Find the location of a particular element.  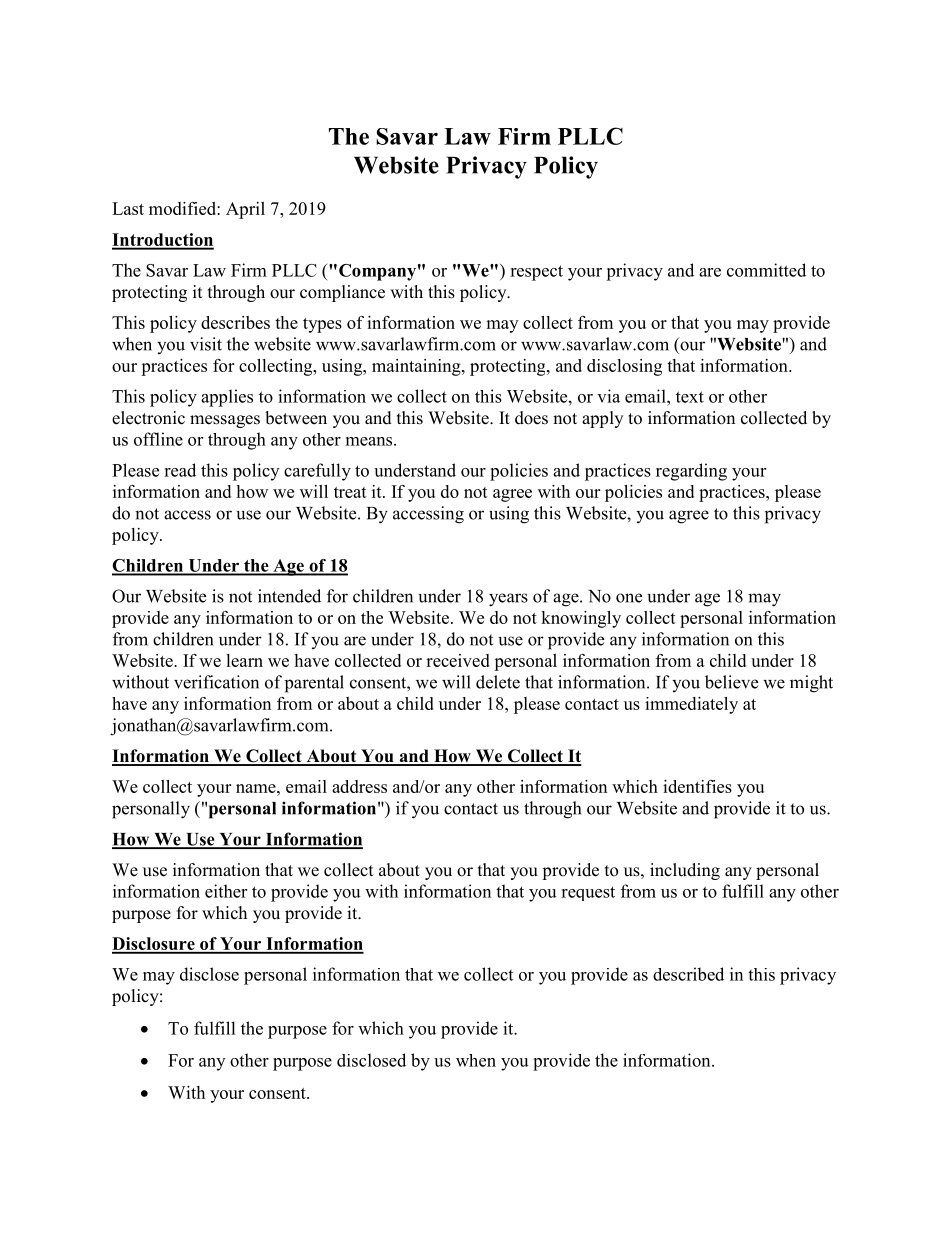

one is located at coordinates (629, 598).
